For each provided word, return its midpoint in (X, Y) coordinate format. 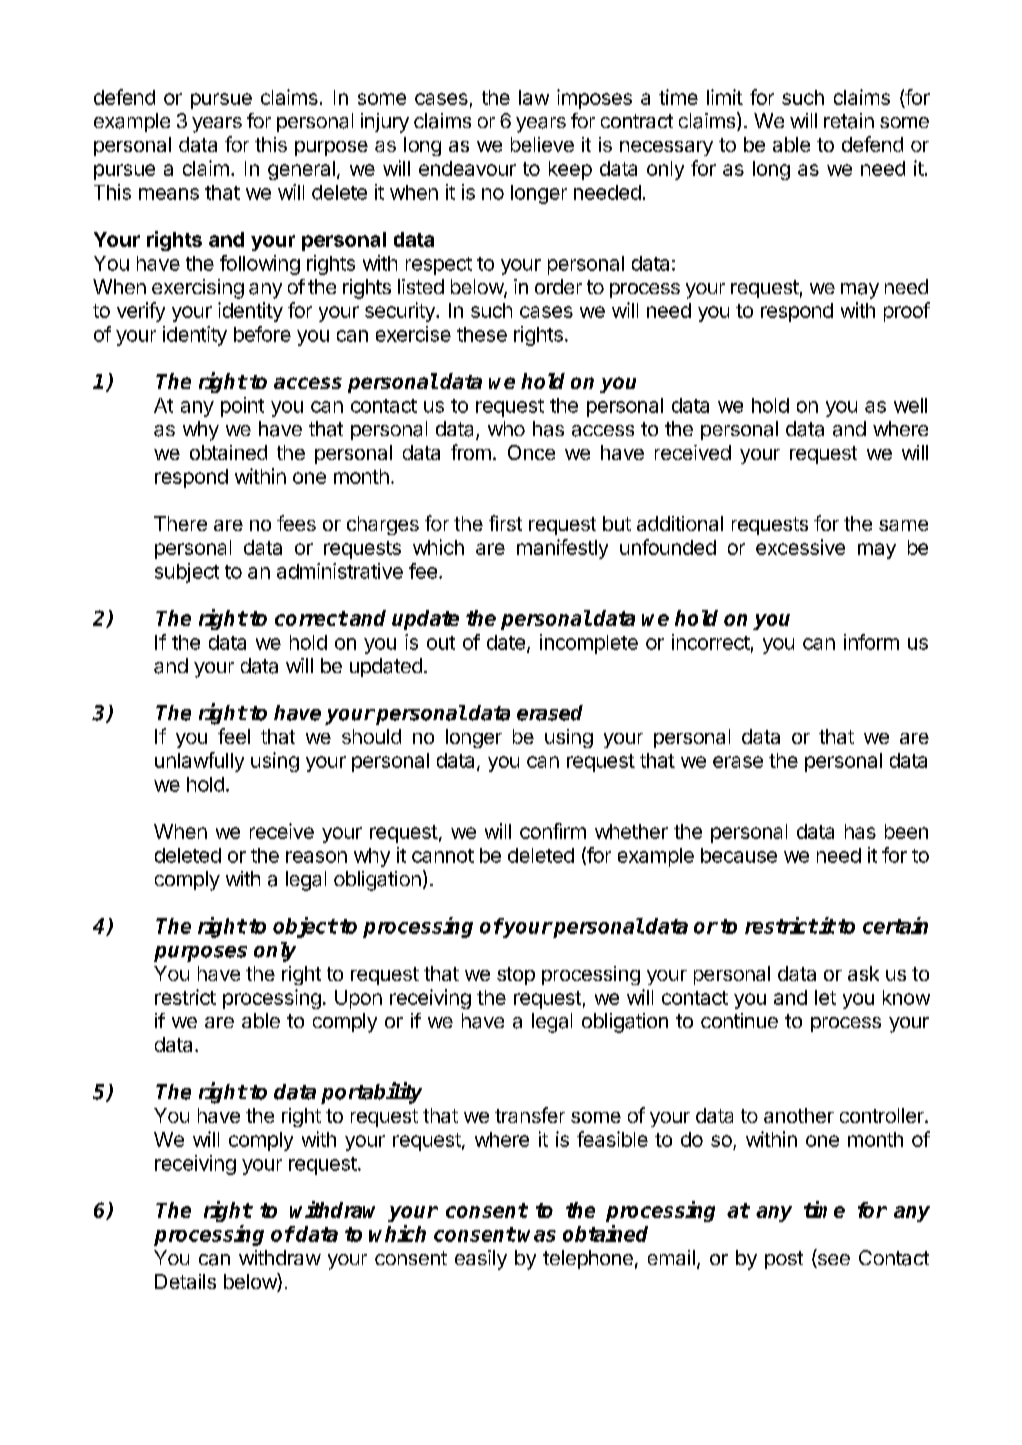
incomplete (589, 644)
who (506, 428)
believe (542, 144)
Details (185, 1281)
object (305, 927)
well (910, 405)
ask (863, 973)
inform (871, 642)
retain (849, 121)
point (242, 407)
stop (516, 976)
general (301, 170)
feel (234, 736)
